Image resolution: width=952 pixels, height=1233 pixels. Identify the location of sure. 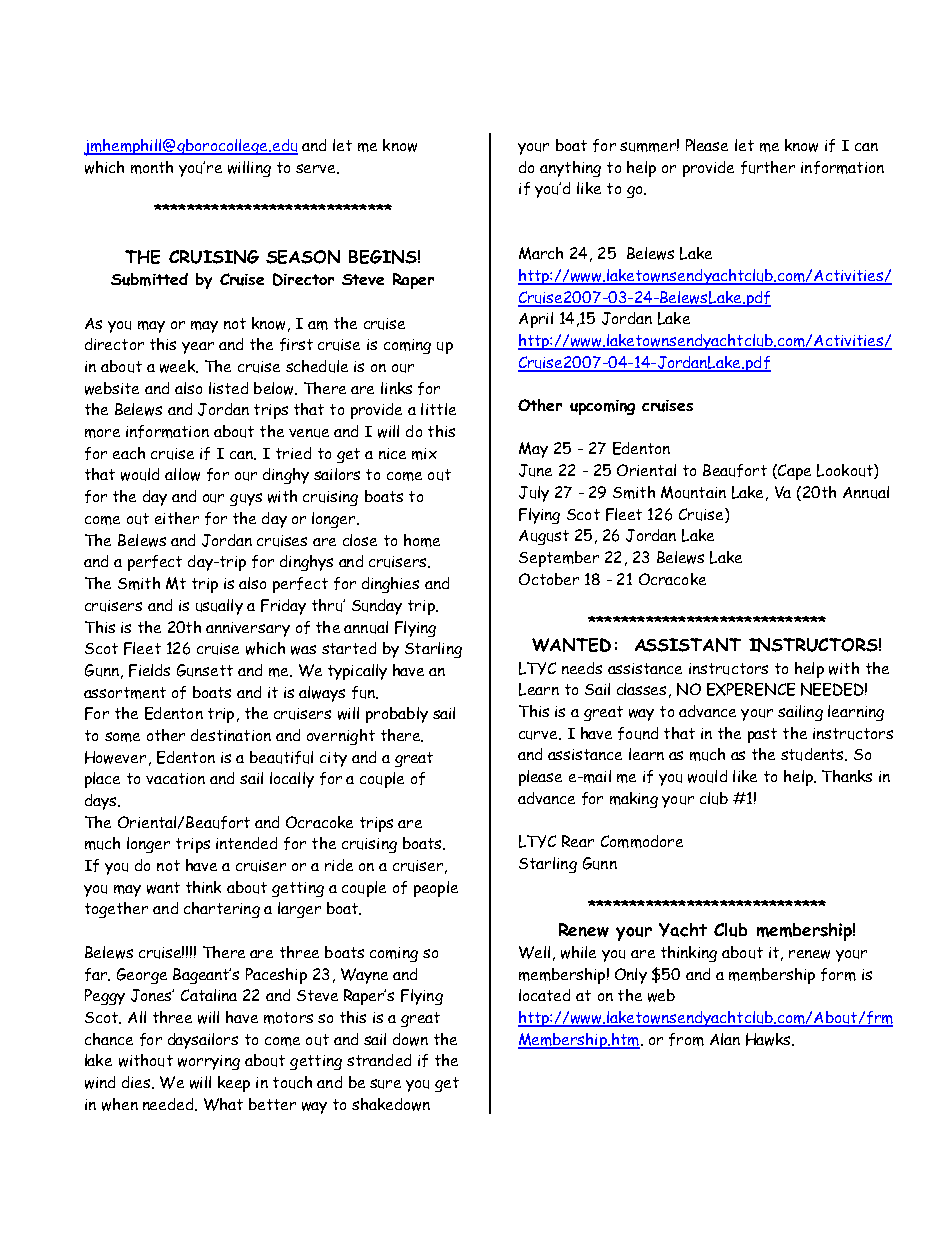
(385, 1084).
